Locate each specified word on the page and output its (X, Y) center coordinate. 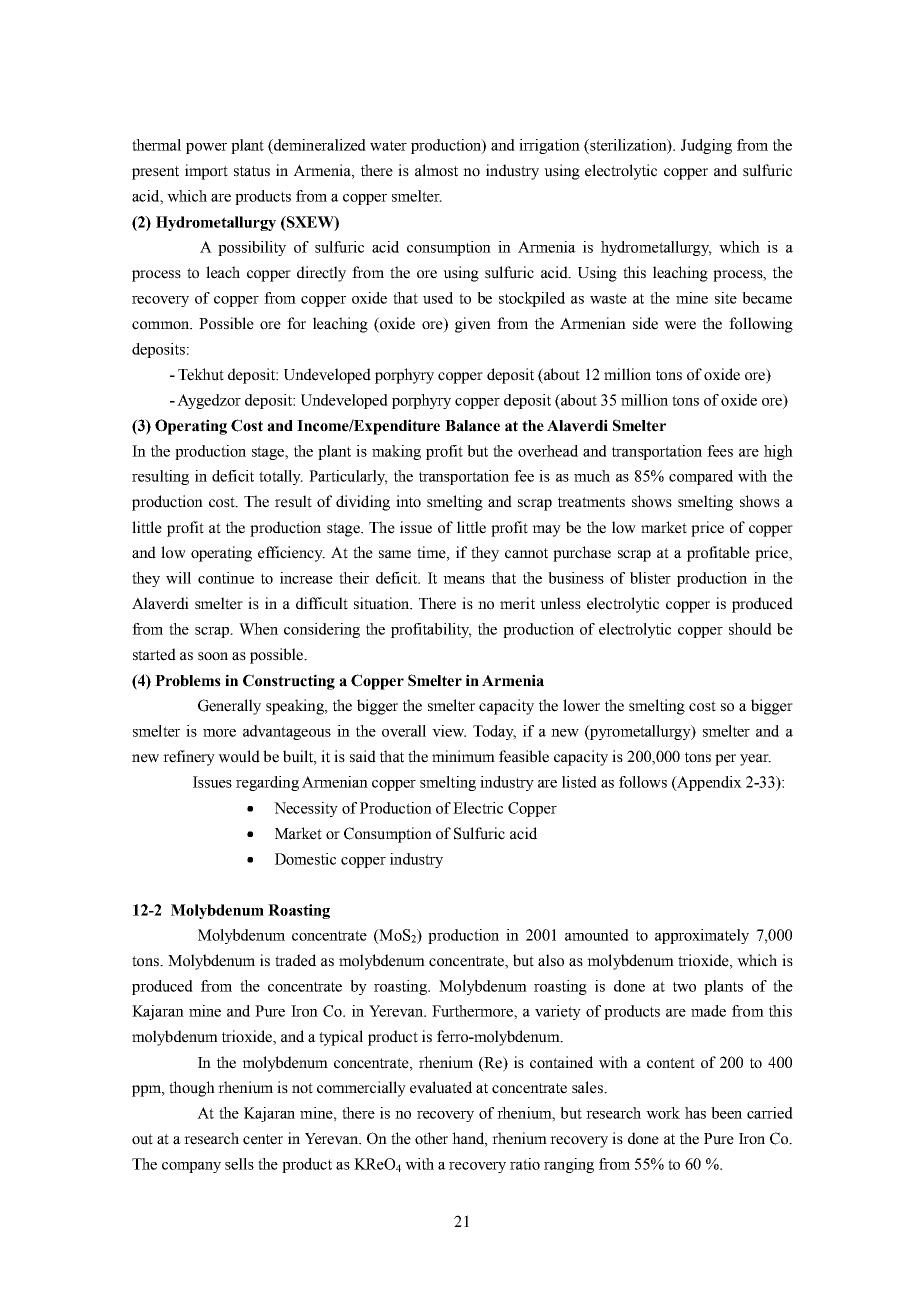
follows (643, 782)
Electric (478, 808)
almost (436, 170)
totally (281, 477)
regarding (267, 783)
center (263, 1139)
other (431, 1138)
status (252, 171)
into (408, 501)
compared (701, 477)
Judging (706, 146)
